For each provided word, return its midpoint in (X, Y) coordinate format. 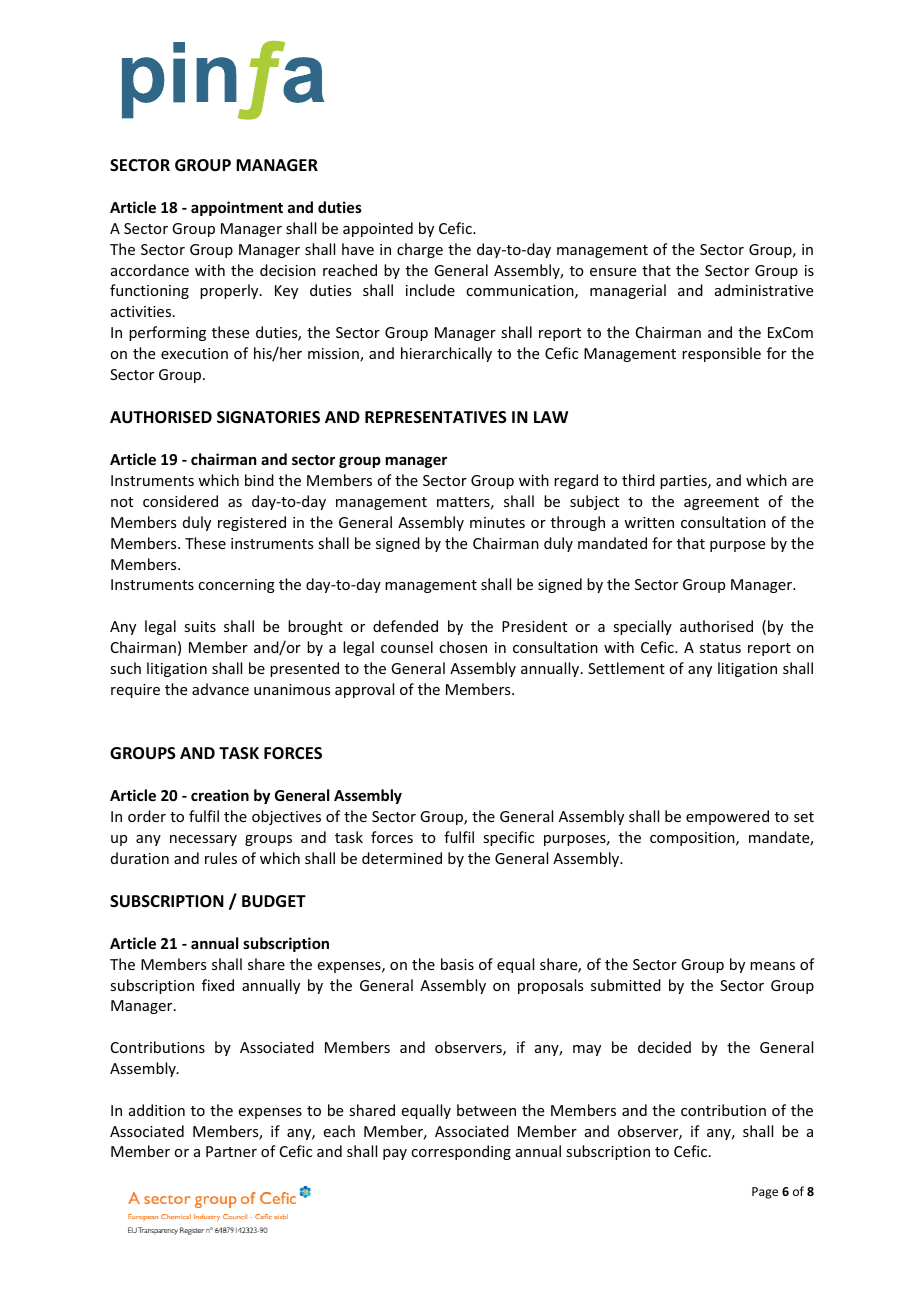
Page (765, 1193)
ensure (613, 272)
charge (420, 250)
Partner (231, 1151)
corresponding (461, 1152)
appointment (237, 208)
